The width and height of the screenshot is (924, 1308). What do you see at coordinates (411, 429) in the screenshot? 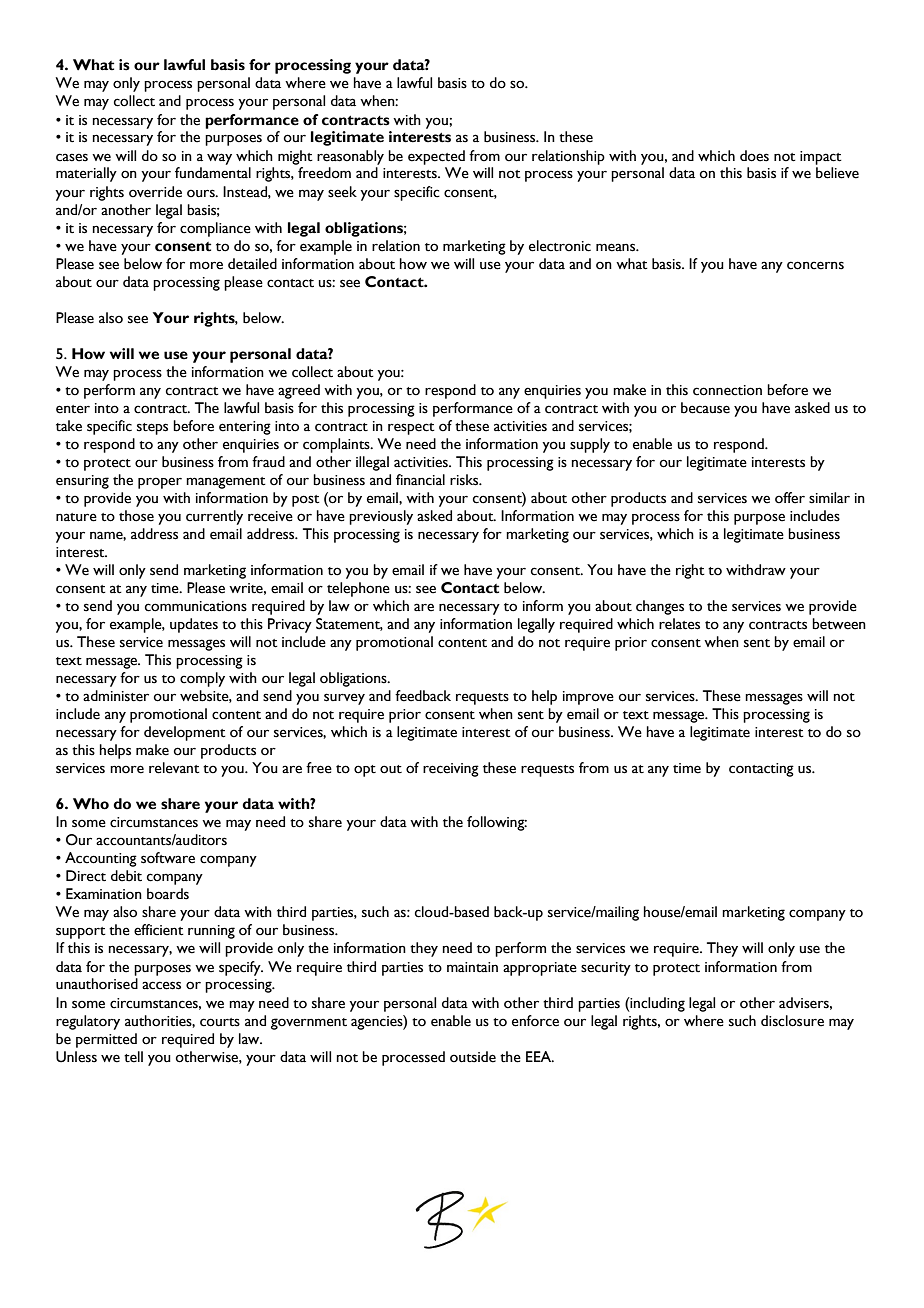
I see `respect` at bounding box center [411, 429].
